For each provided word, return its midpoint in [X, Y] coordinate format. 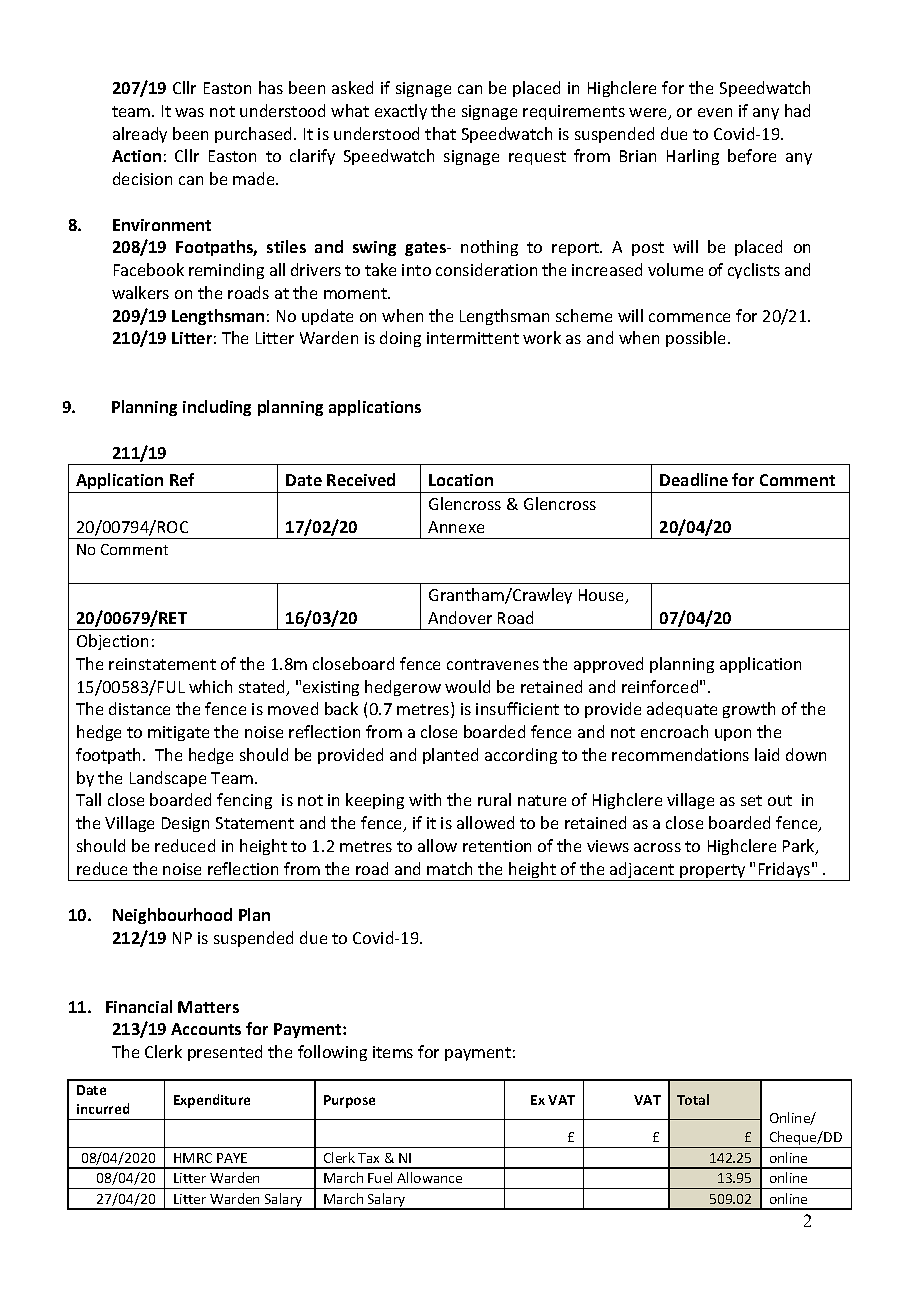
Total [693, 1099]
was [189, 112]
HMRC [193, 1158]
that [440, 133]
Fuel [380, 1177]
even [715, 112]
